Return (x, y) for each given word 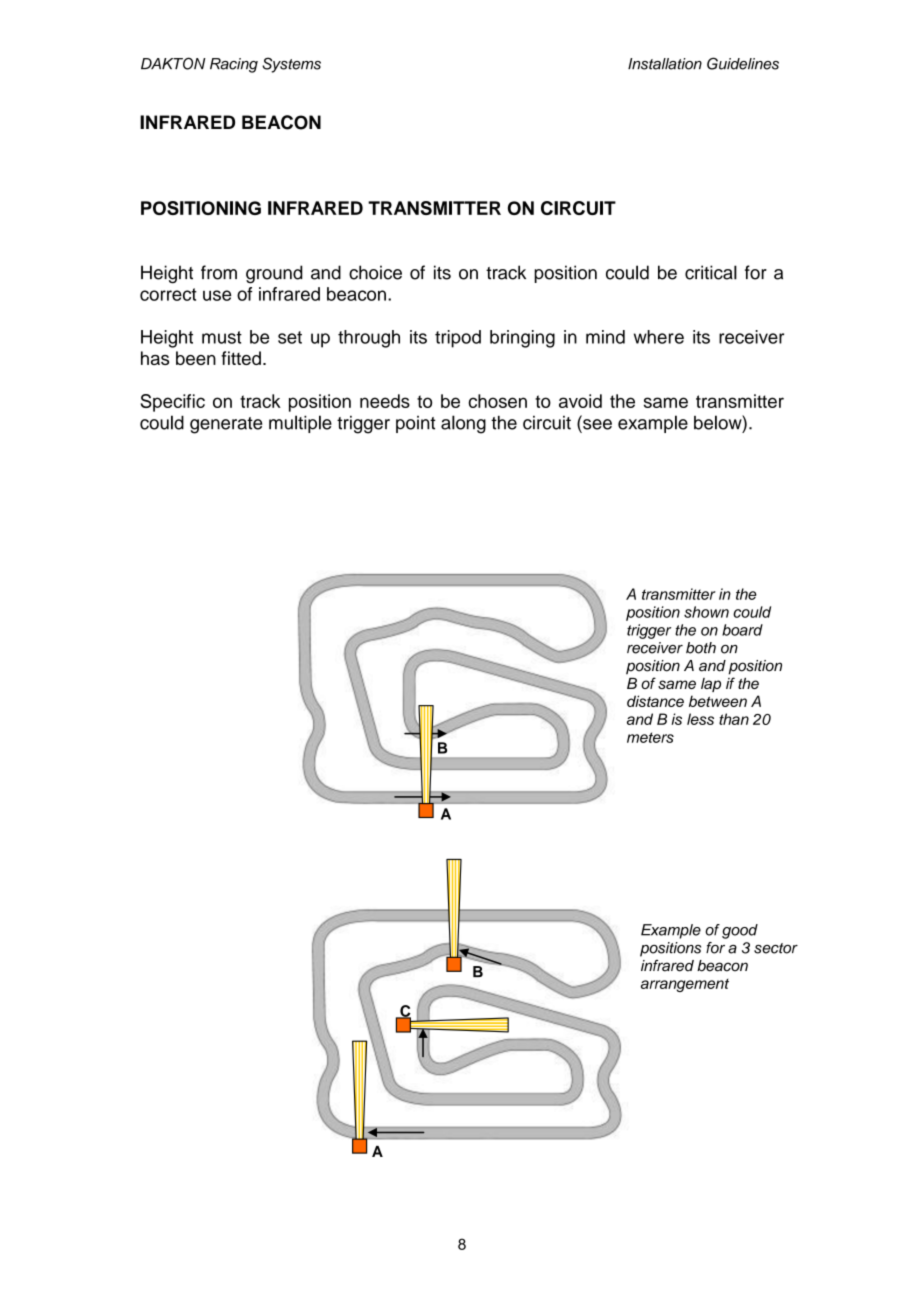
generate (226, 425)
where (659, 337)
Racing (234, 65)
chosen (498, 401)
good (740, 931)
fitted (241, 358)
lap (711, 685)
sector (776, 948)
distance (655, 701)
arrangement (685, 985)
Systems (291, 65)
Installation (665, 64)
